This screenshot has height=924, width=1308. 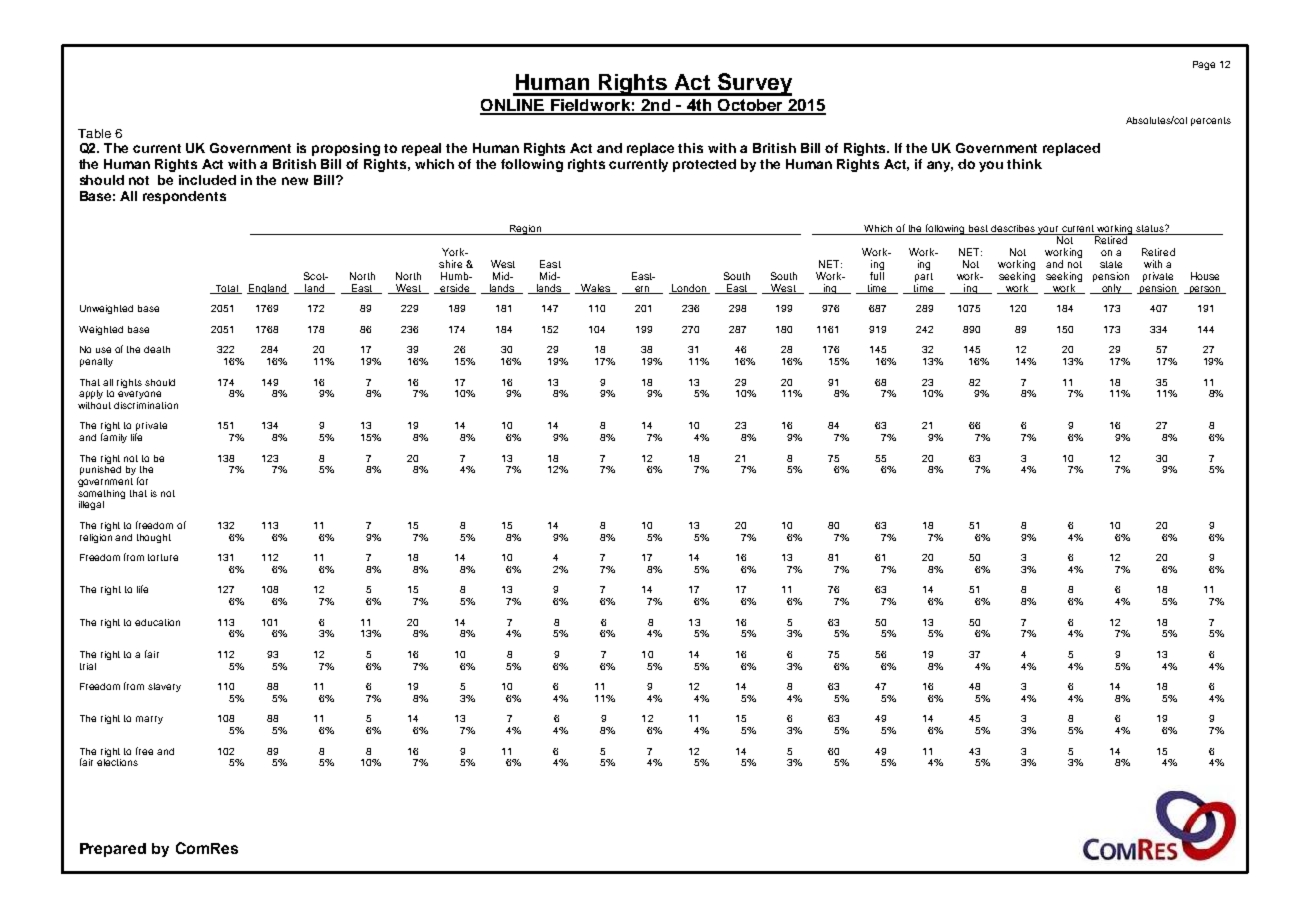 I want to click on Page, so click(x=1204, y=65).
